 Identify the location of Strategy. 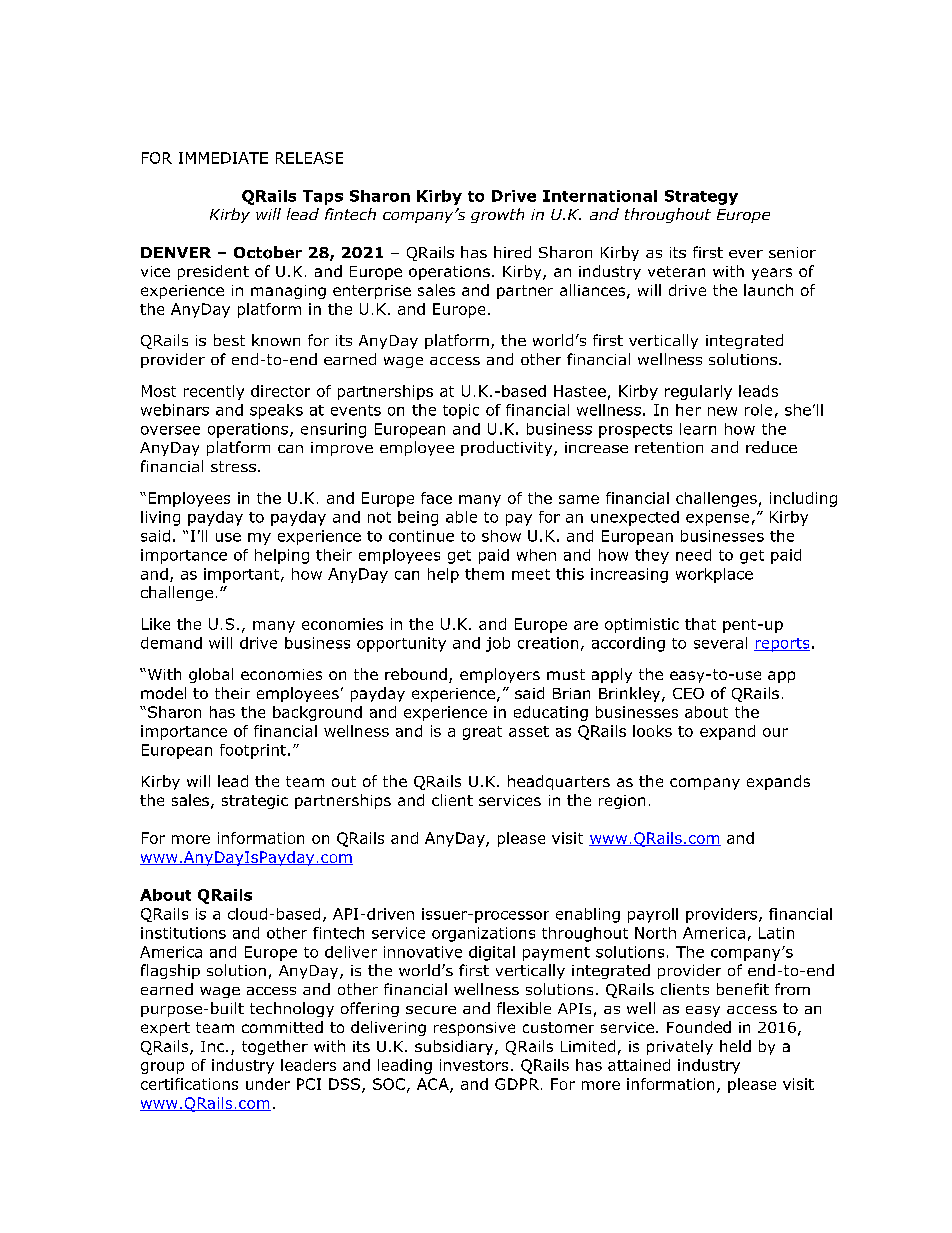
(701, 197).
